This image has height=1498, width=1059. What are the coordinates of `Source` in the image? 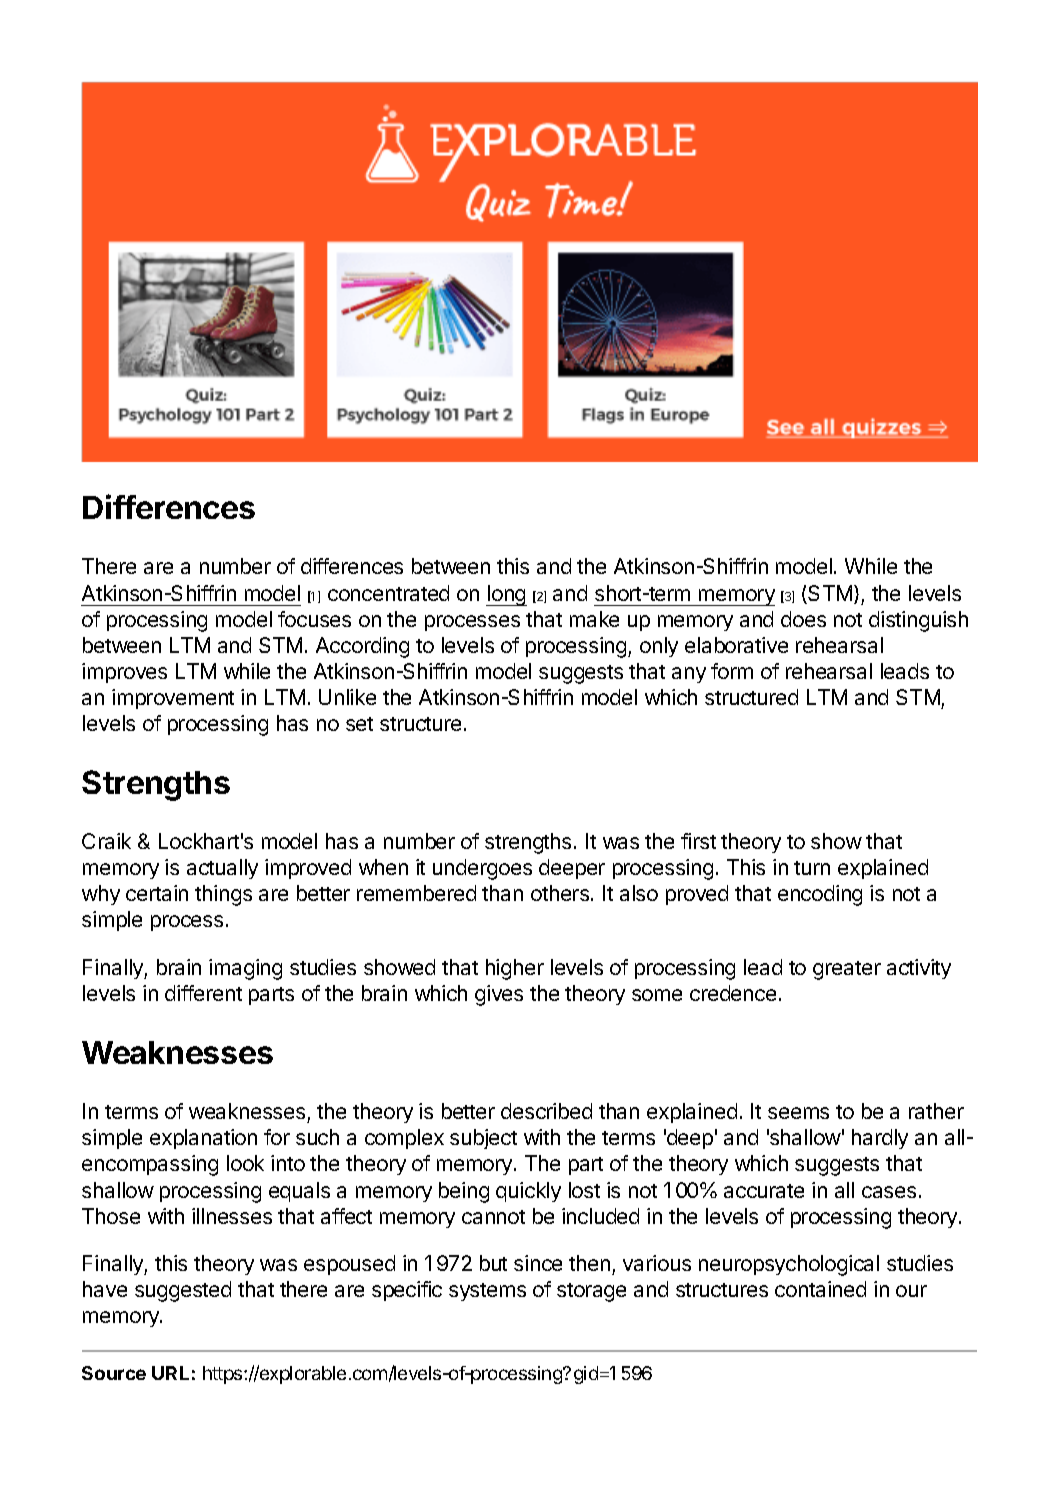 It's located at (114, 1373).
